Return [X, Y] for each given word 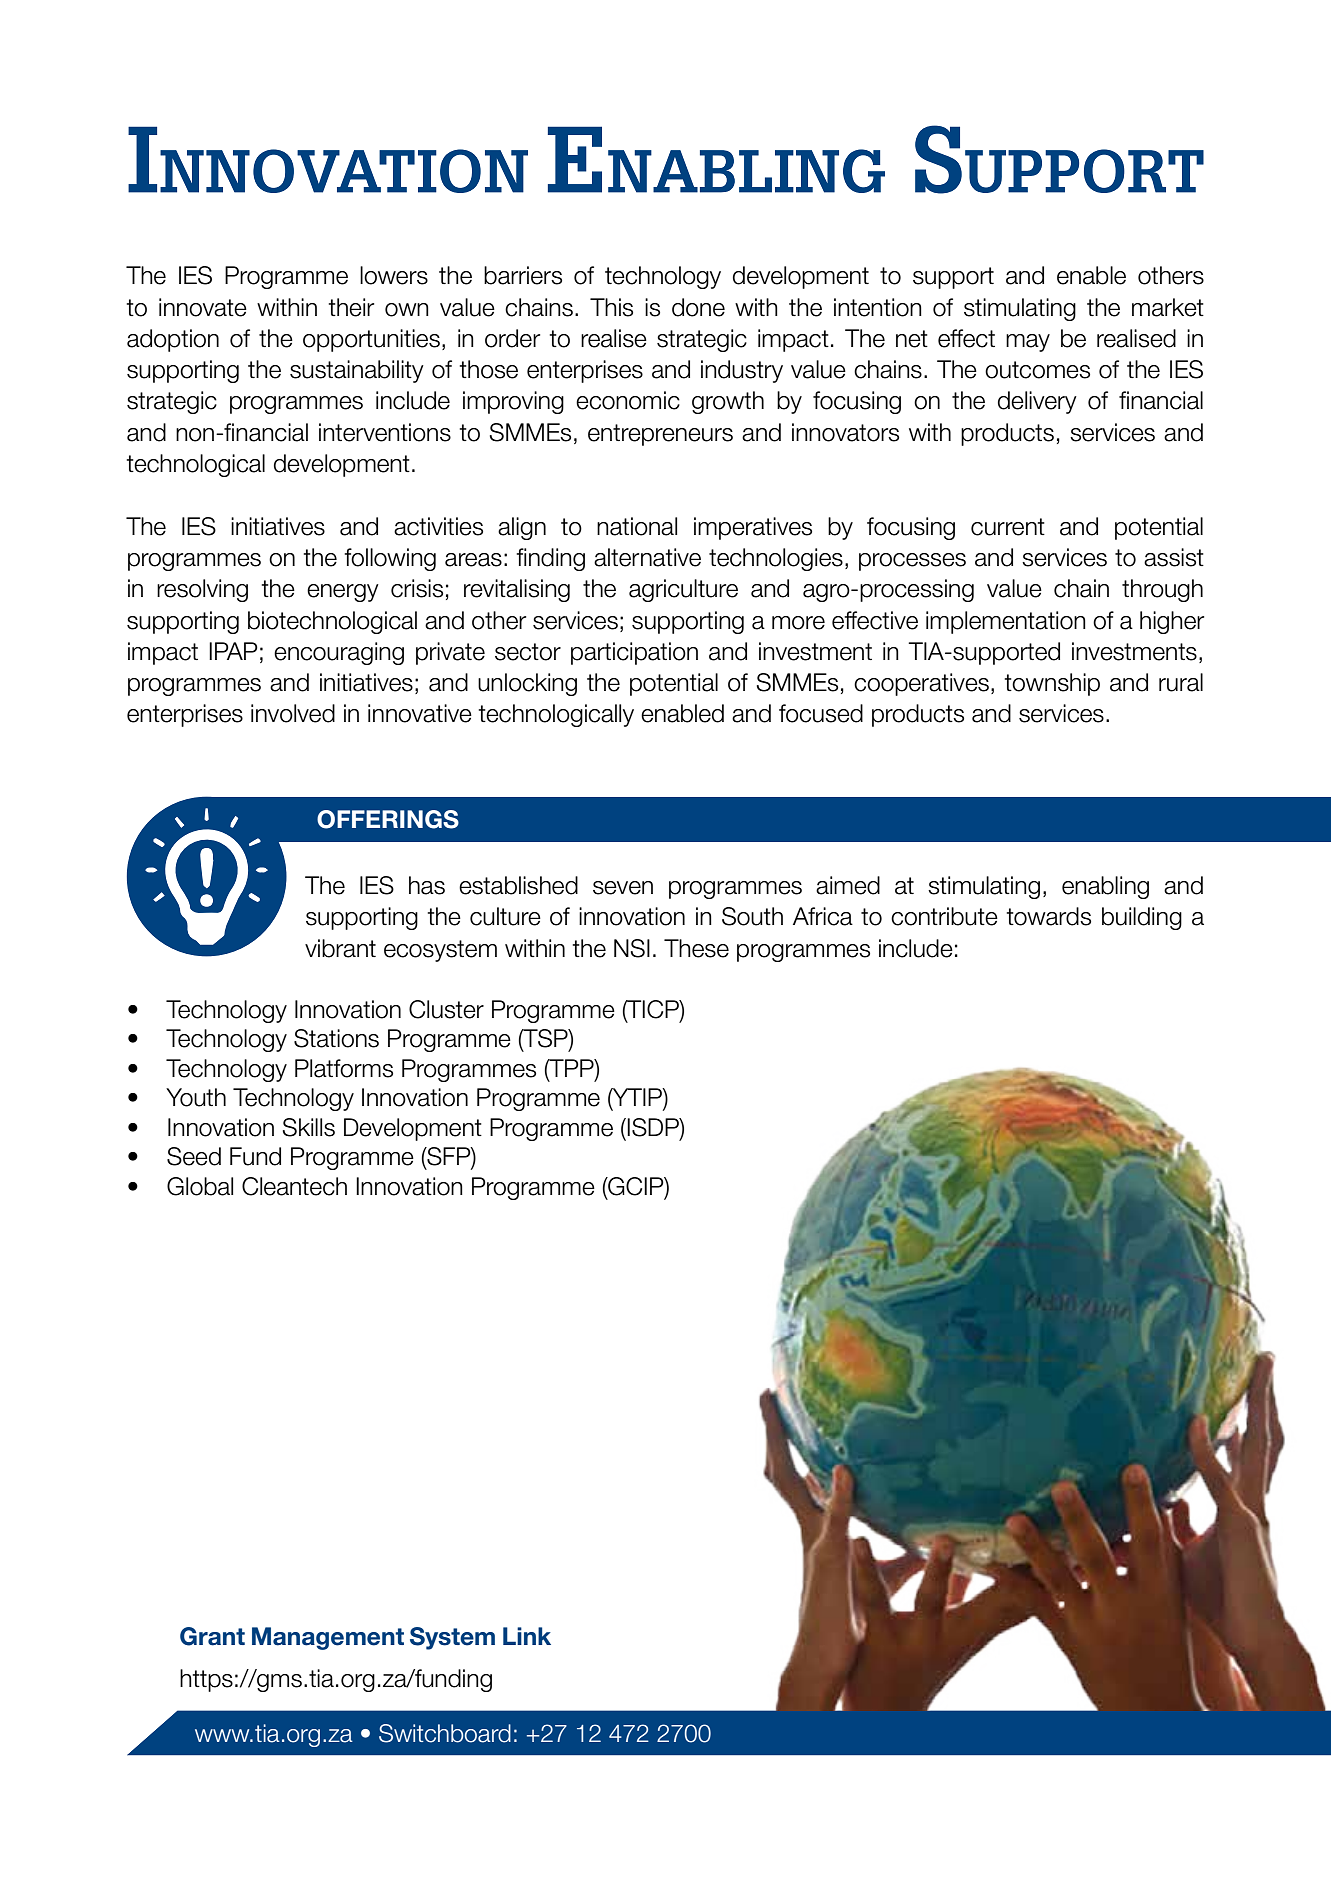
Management [328, 1638]
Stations [336, 1038]
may [1028, 343]
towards [1049, 916]
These [696, 948]
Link [527, 1636]
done [698, 307]
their [351, 307]
